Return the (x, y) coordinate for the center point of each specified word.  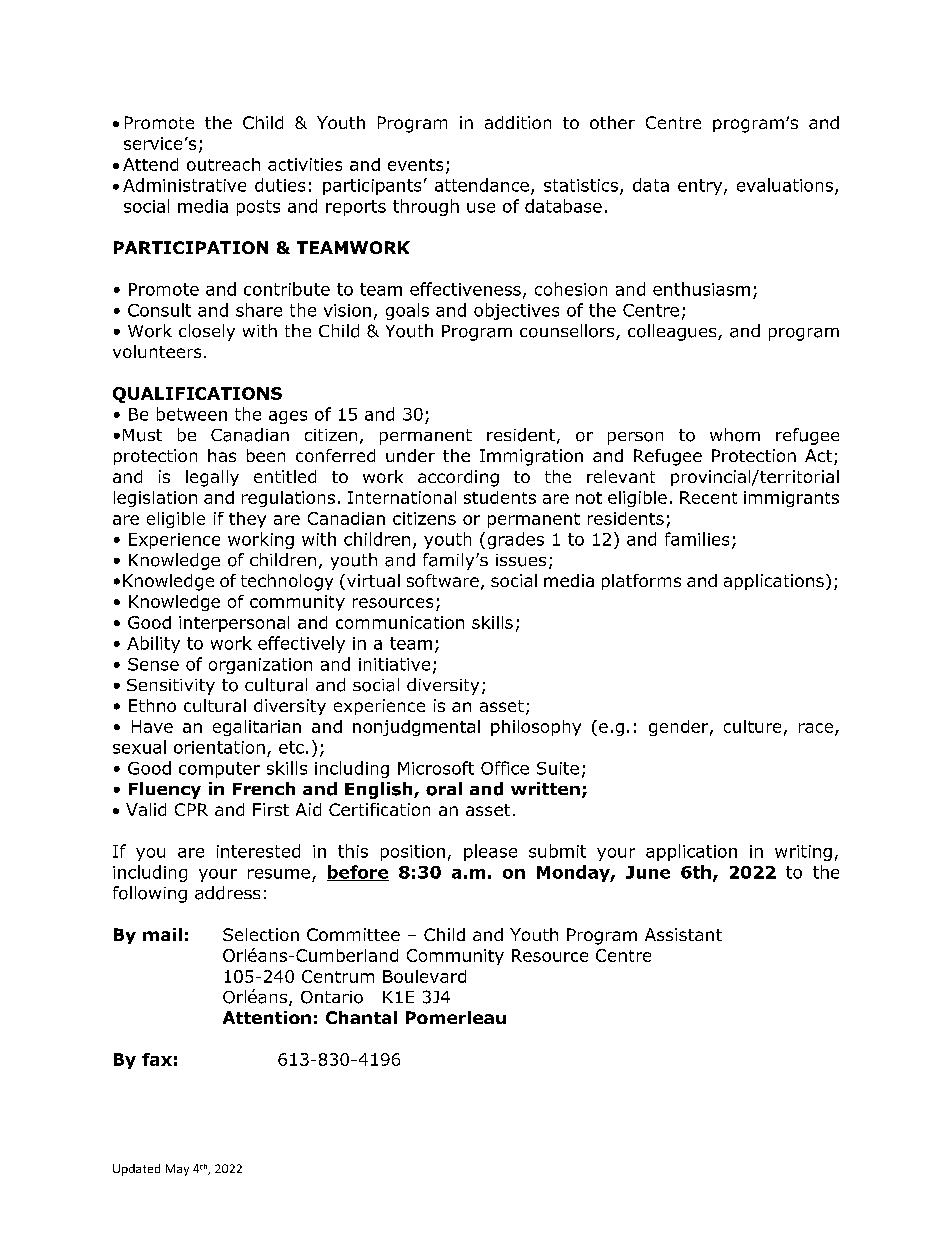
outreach (223, 164)
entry (701, 187)
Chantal (361, 1017)
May (177, 1170)
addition (518, 122)
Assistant (683, 934)
